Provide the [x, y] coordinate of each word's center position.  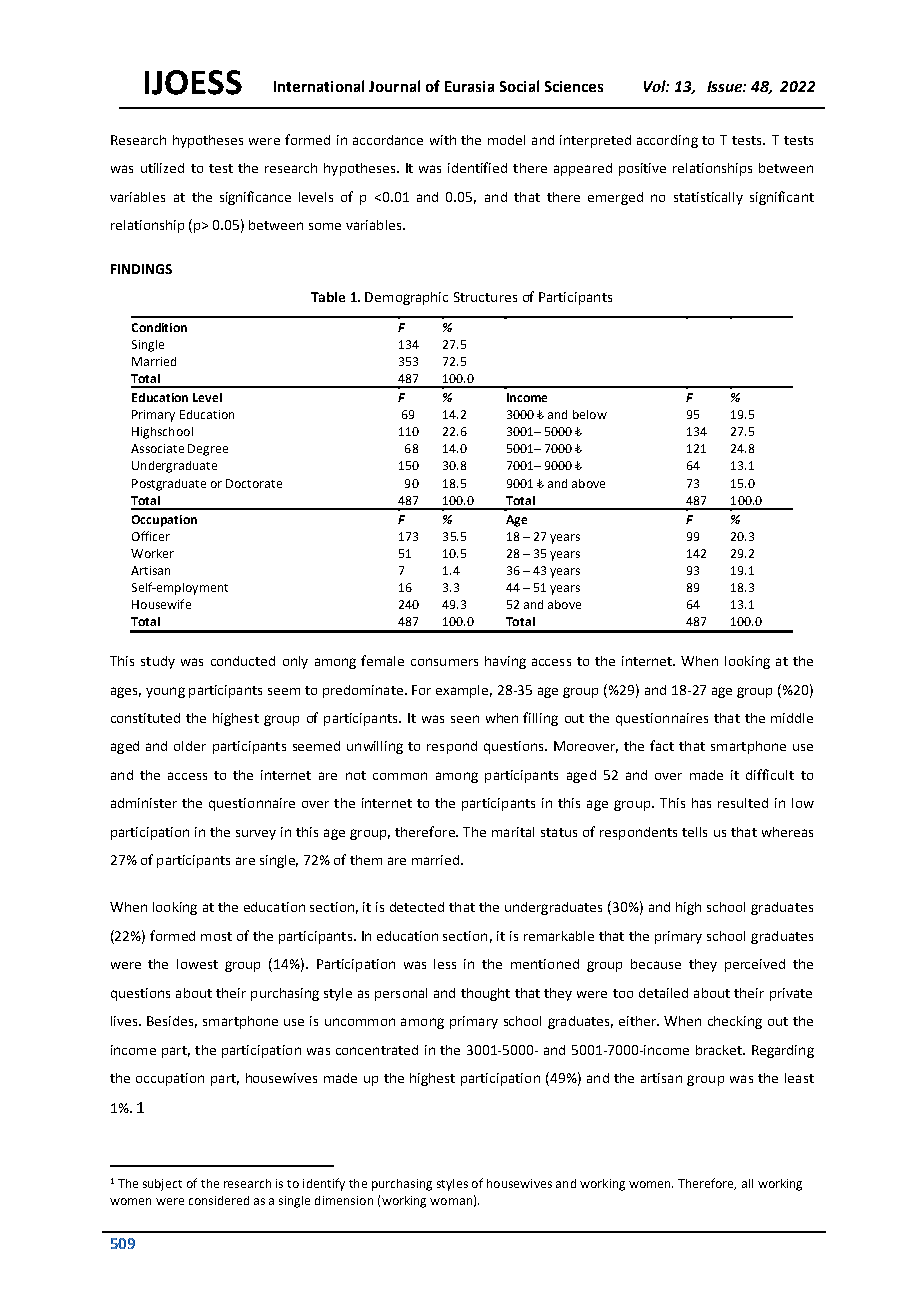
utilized [162, 168]
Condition [159, 327]
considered [219, 1200]
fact [662, 745]
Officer [151, 536]
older [190, 746]
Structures [485, 297]
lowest [197, 964]
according [667, 141]
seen [465, 719]
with [443, 140]
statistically [708, 198]
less [445, 964]
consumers [444, 662]
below [590, 414]
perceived [755, 965]
